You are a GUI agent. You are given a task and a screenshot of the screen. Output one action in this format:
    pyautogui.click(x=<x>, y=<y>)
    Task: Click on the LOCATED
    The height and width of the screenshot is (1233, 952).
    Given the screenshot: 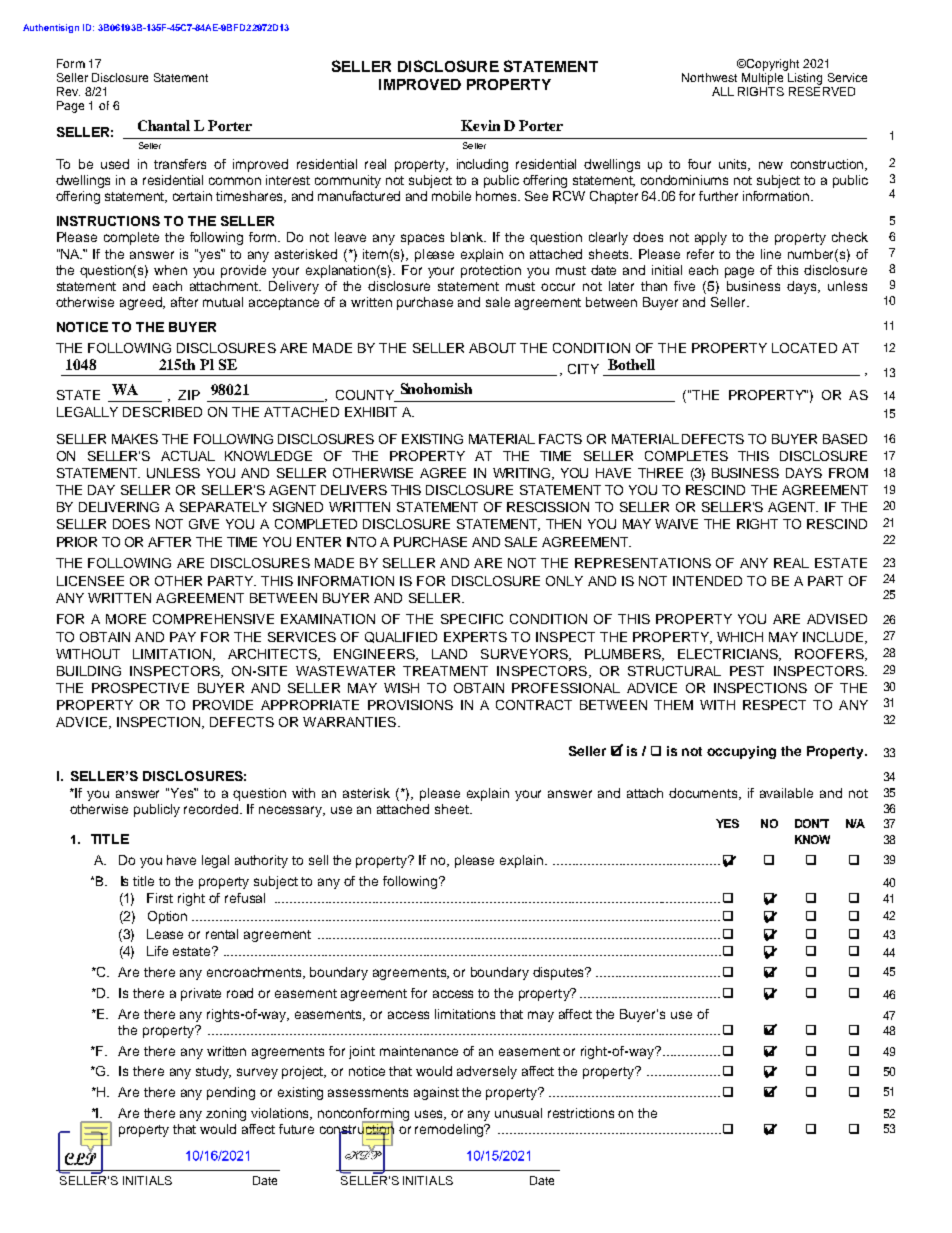 What is the action you would take?
    pyautogui.click(x=804, y=348)
